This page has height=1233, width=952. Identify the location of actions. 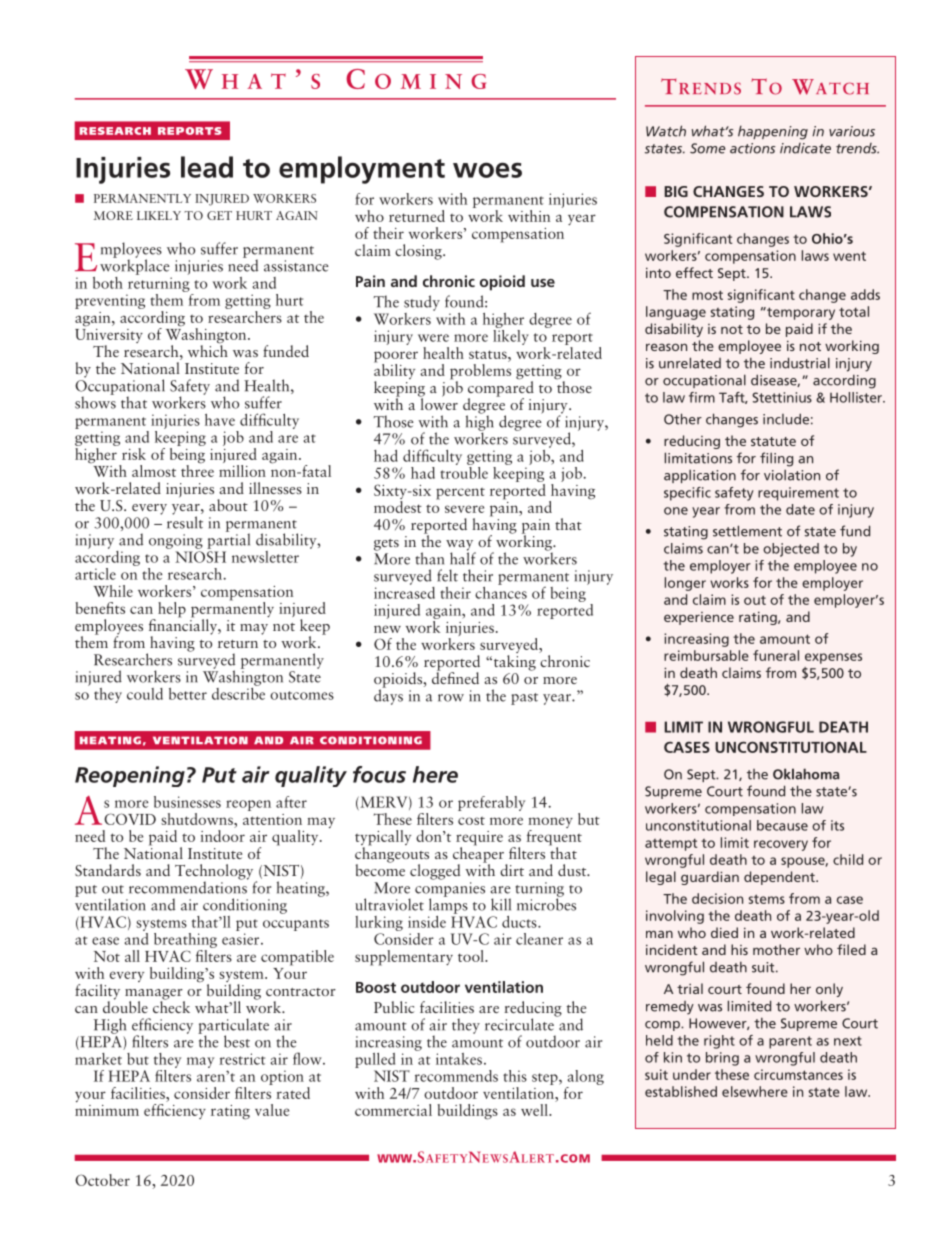
(753, 148).
